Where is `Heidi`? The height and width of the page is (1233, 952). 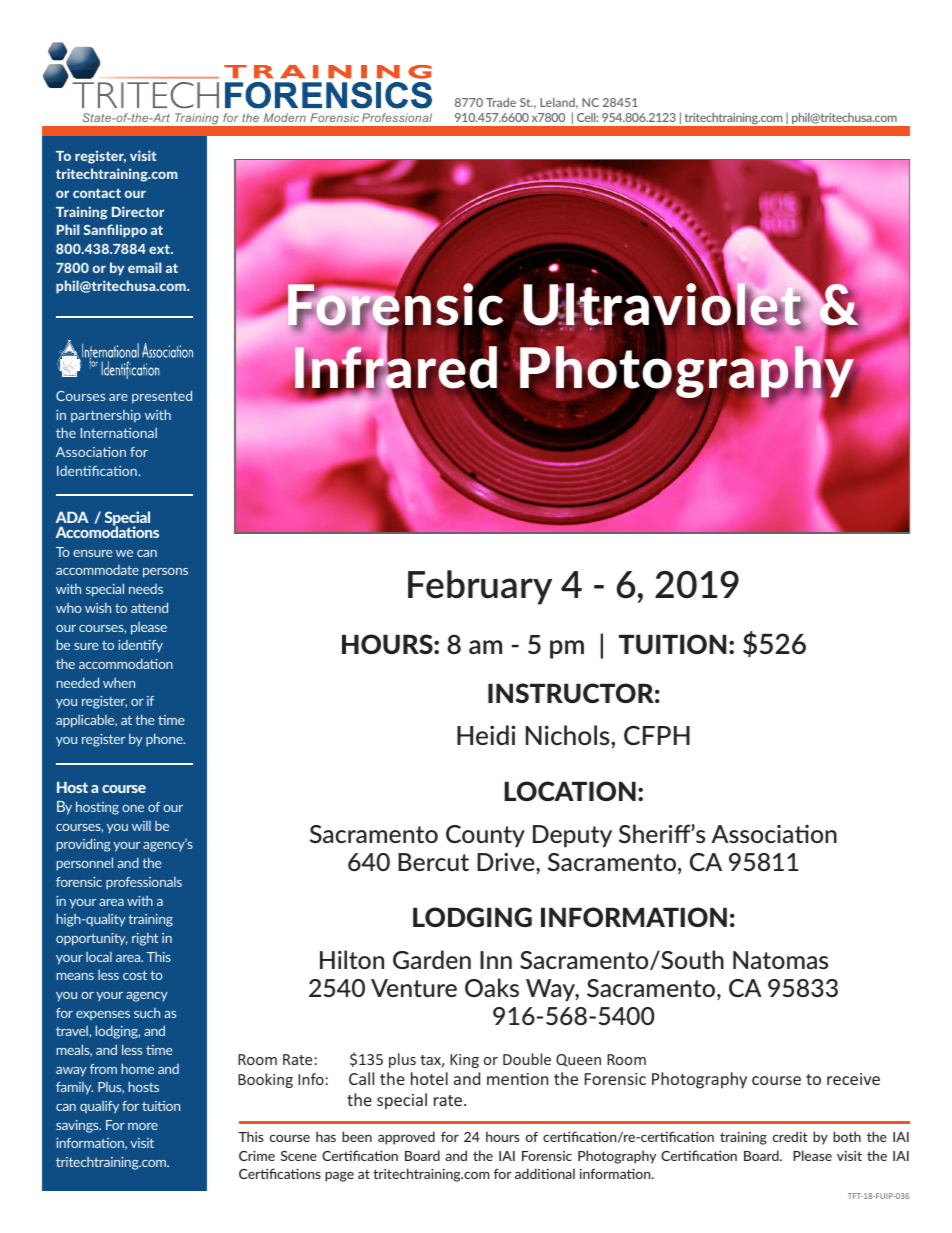 Heidi is located at coordinates (486, 735).
